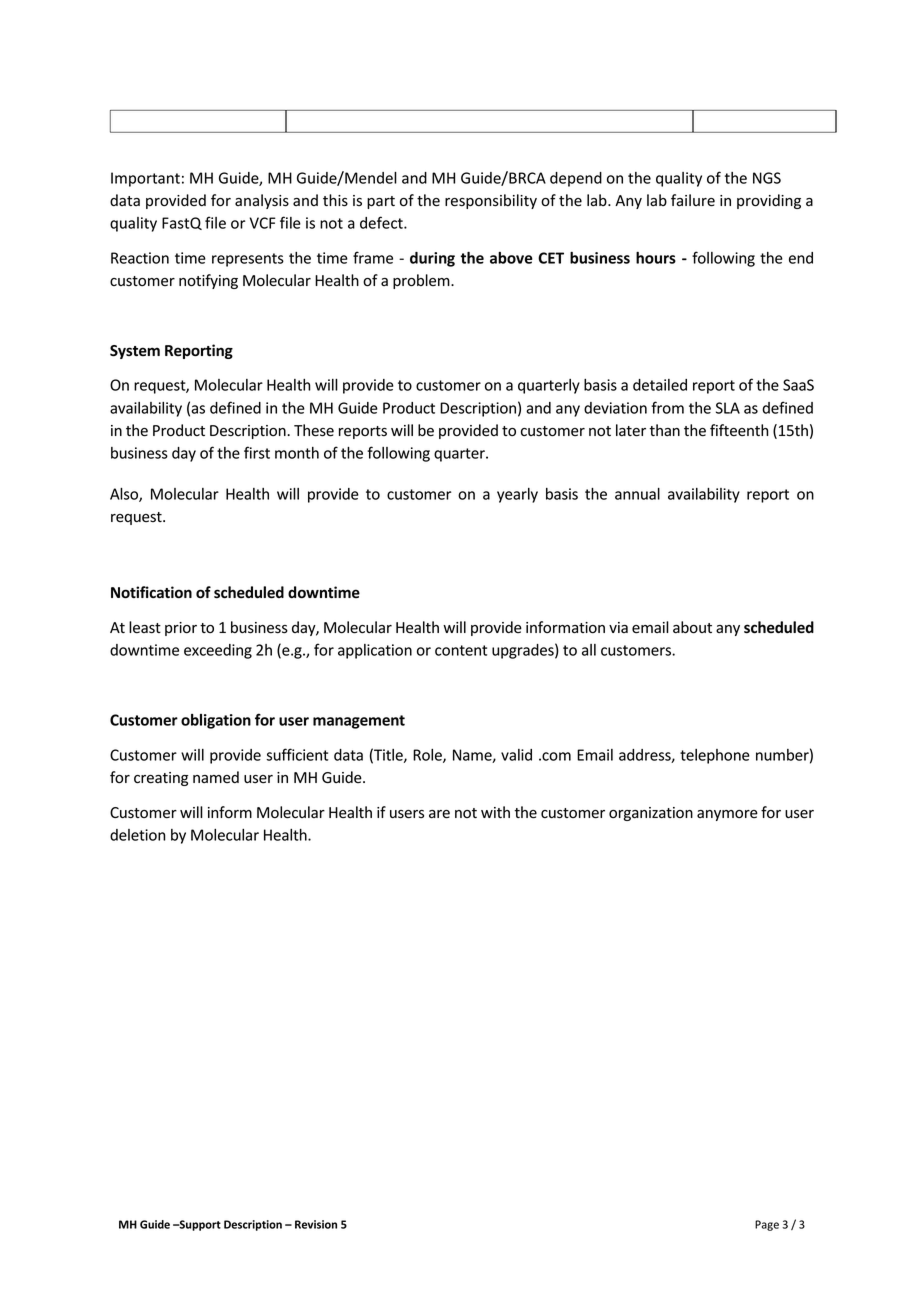 The width and height of the page is (924, 1308). Describe the element at coordinates (461, 650) in the page. I see `content` at that location.
